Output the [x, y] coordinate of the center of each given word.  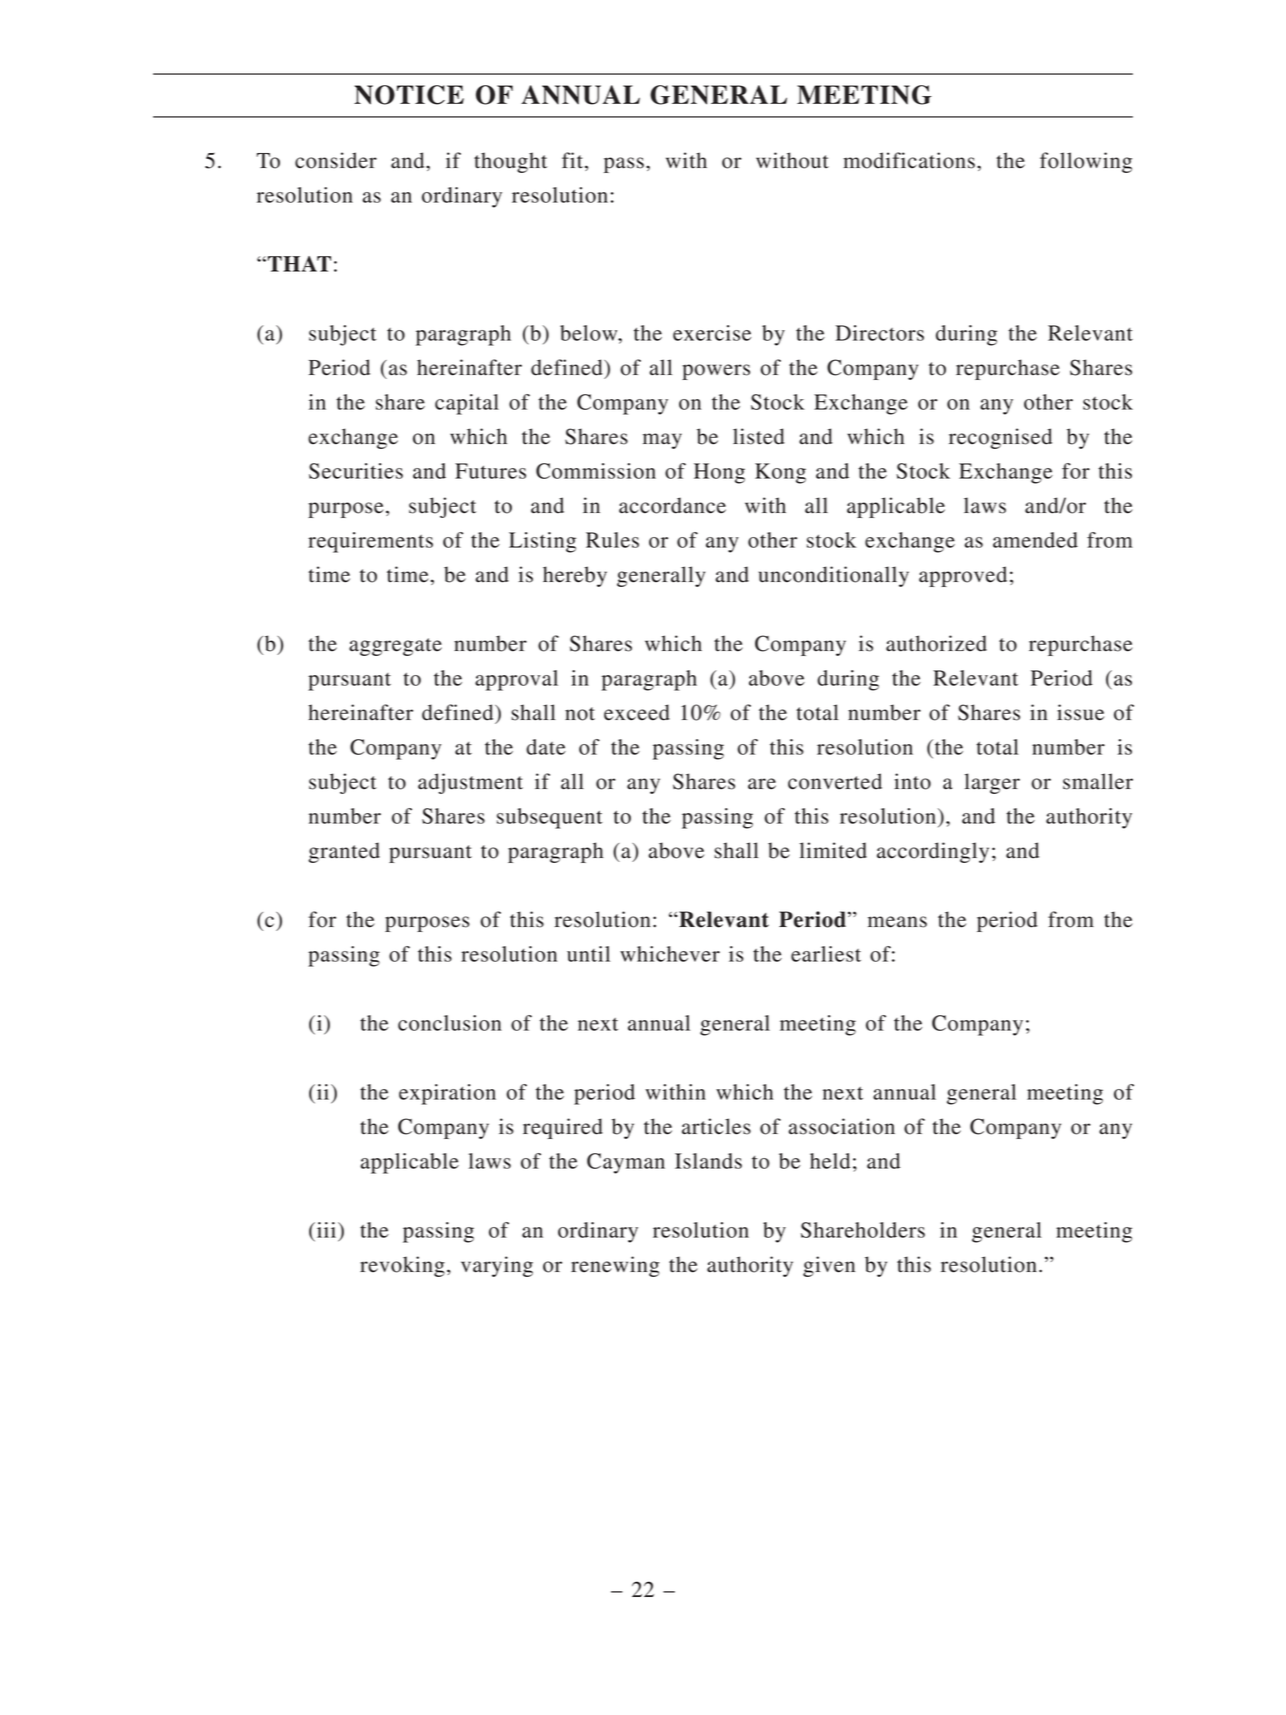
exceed [637, 712]
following [1086, 162]
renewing [615, 1266]
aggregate [395, 647]
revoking [402, 1266]
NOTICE [409, 95]
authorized [936, 643]
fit [574, 161]
